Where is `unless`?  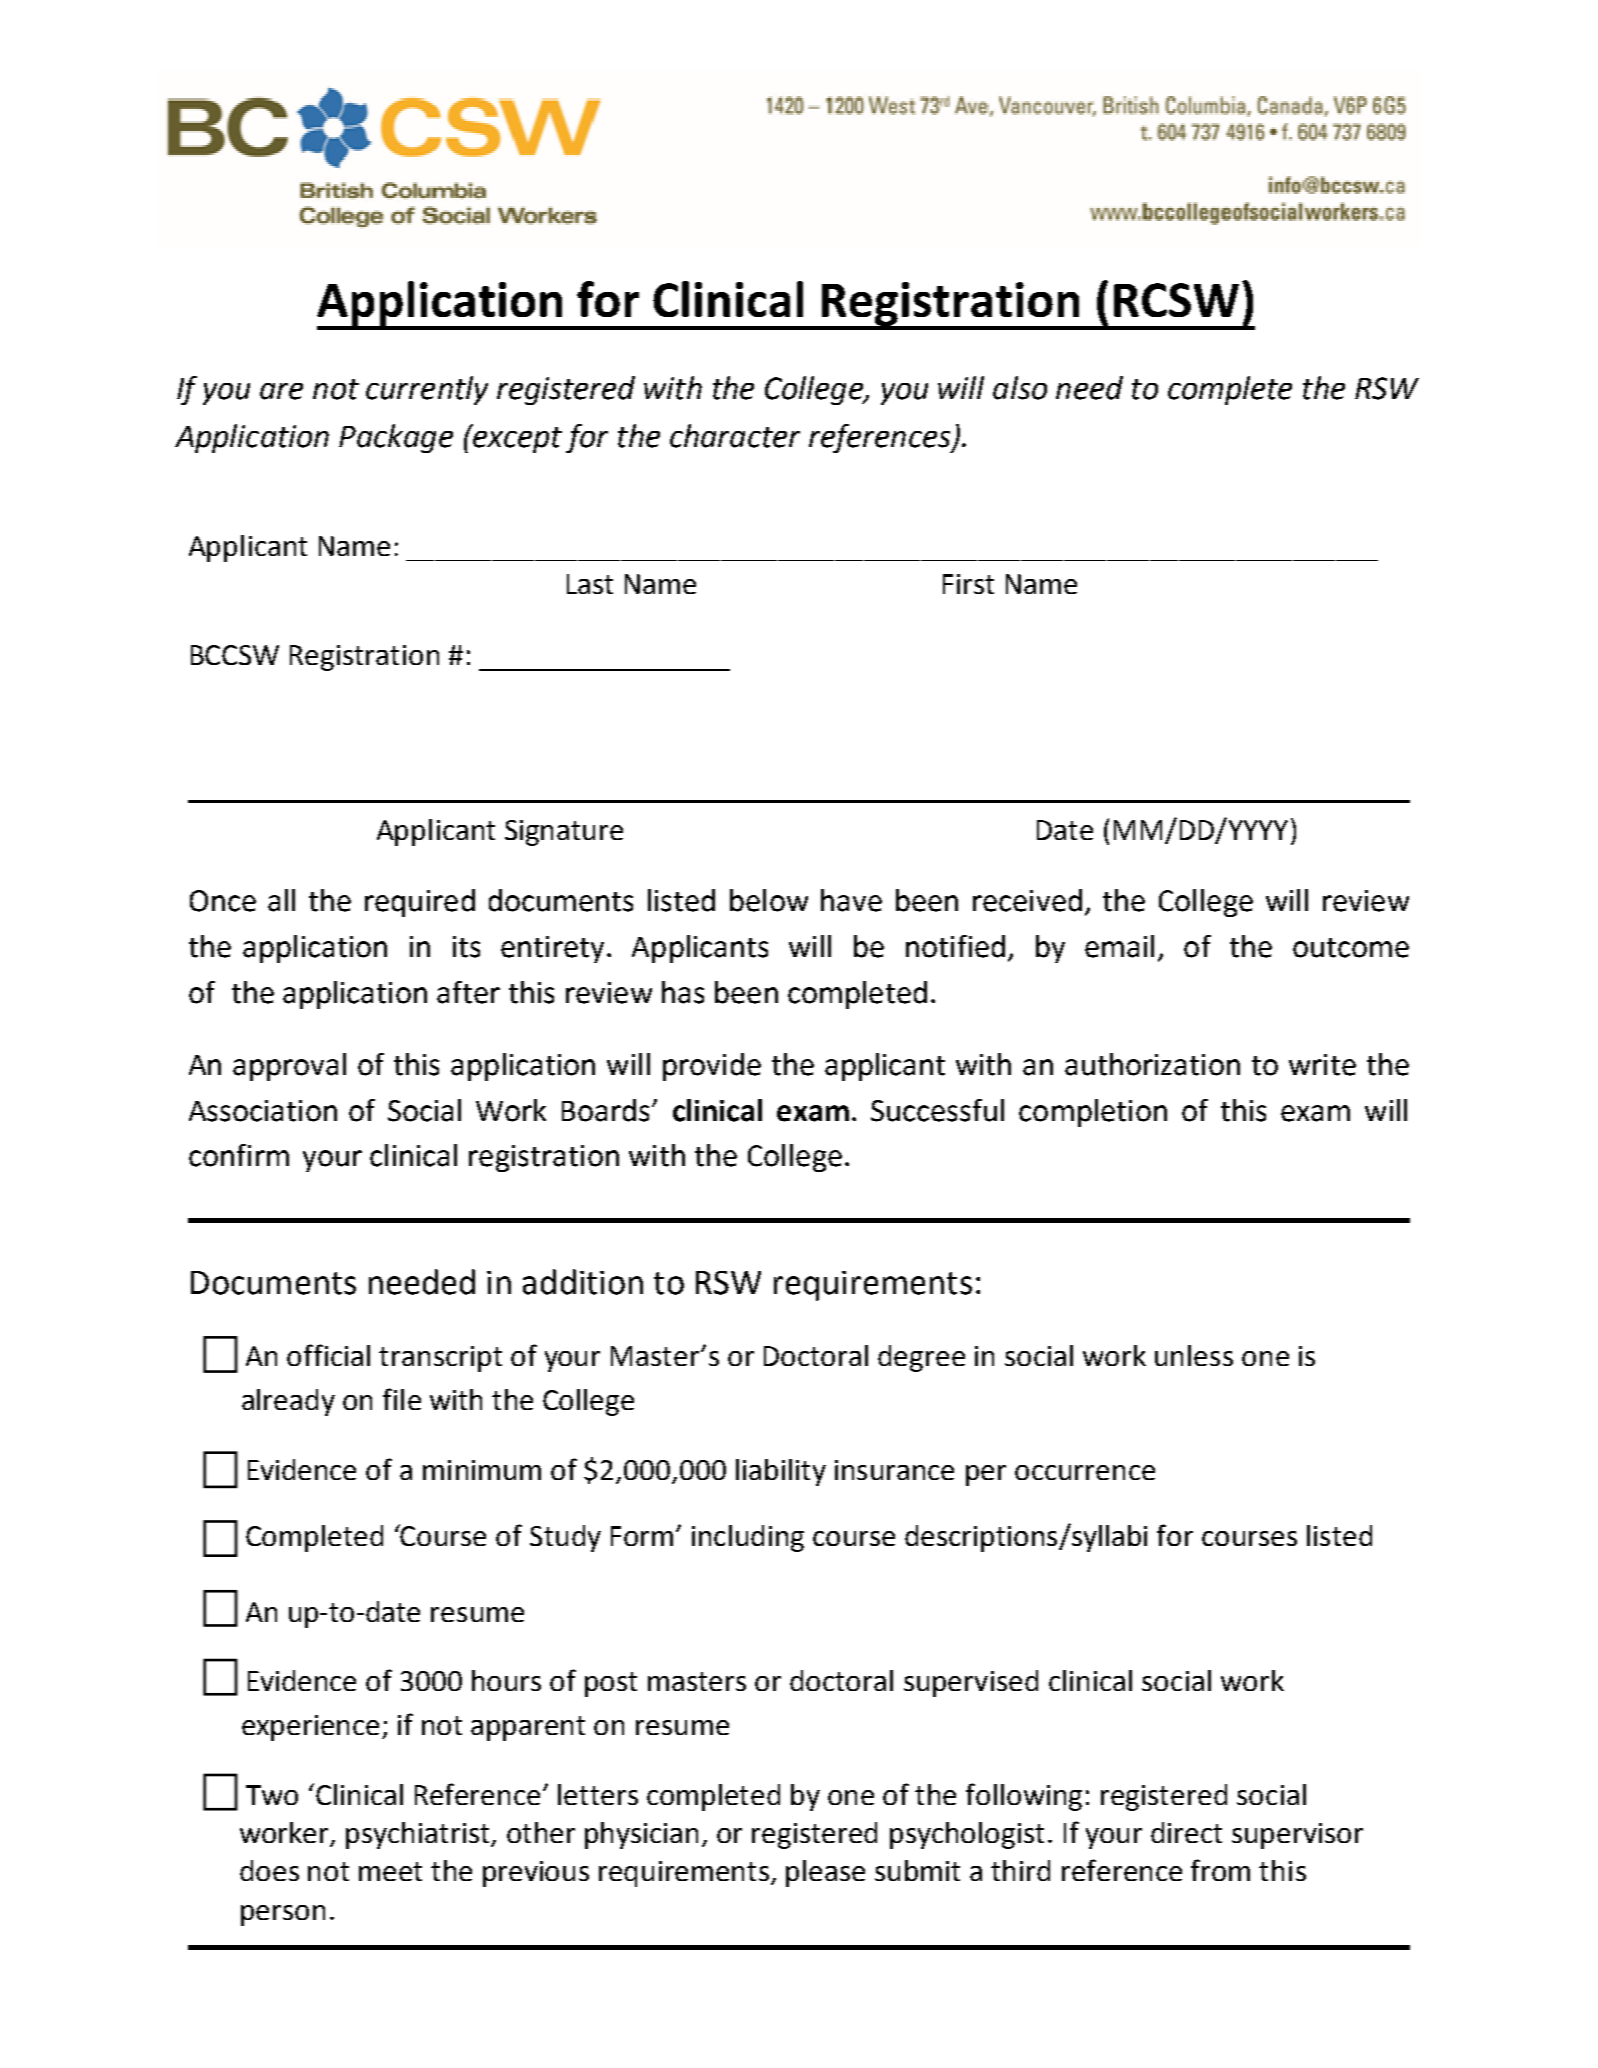
unless is located at coordinates (1194, 1355).
